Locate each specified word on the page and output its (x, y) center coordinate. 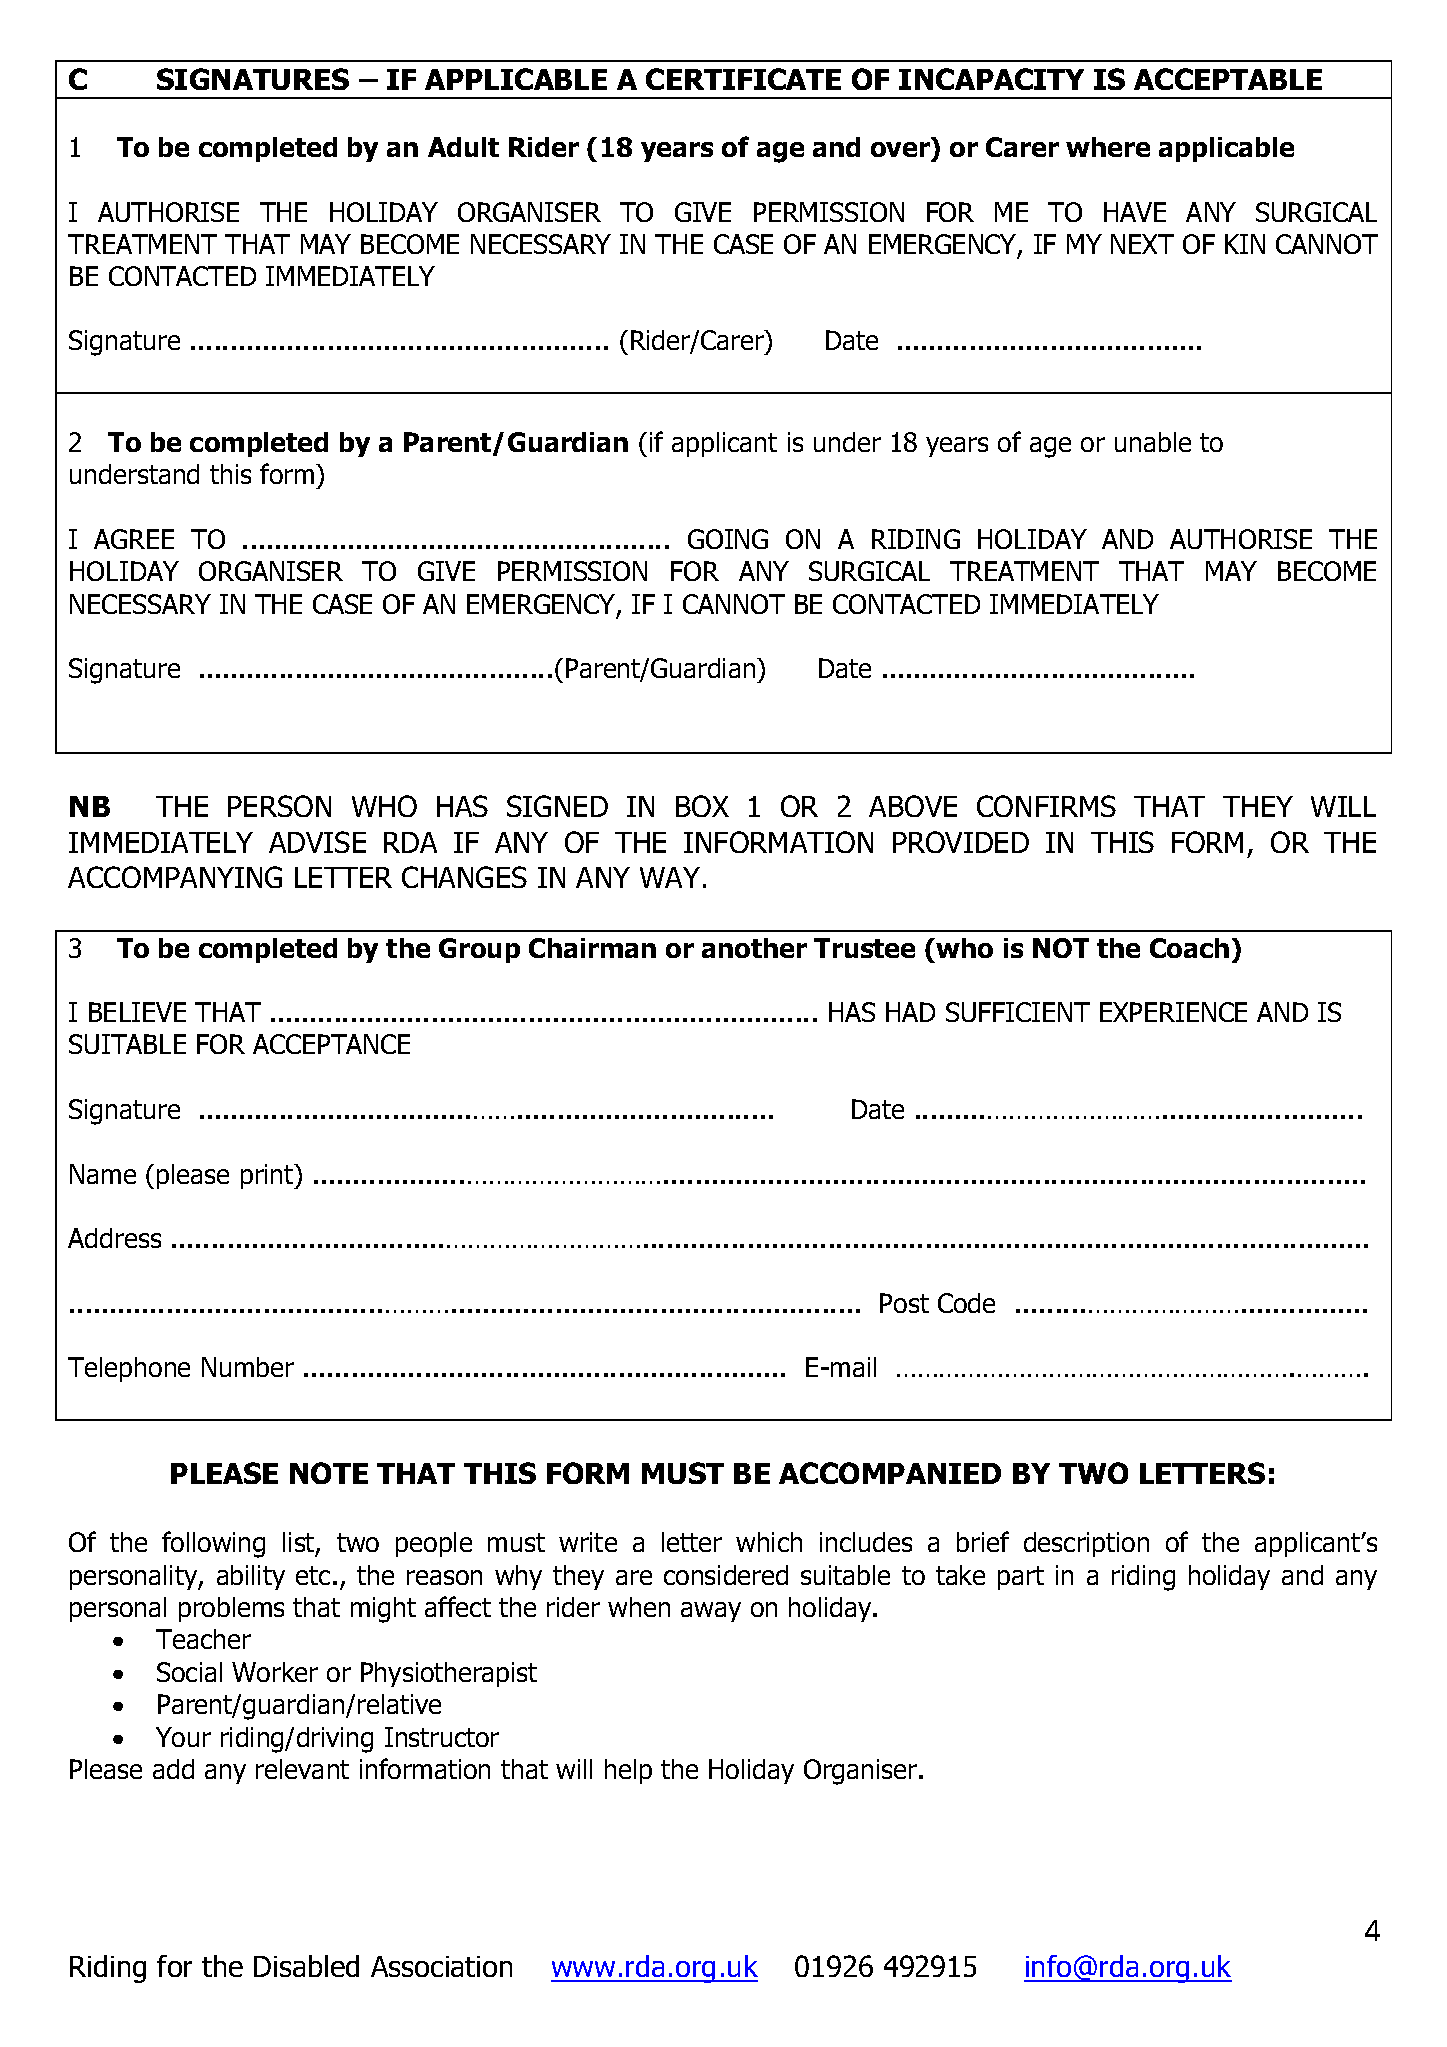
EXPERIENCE (1173, 1012)
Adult (463, 147)
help (628, 1771)
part (1021, 1578)
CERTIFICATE (743, 79)
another (754, 948)
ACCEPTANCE (331, 1044)
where (1108, 147)
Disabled (306, 1966)
